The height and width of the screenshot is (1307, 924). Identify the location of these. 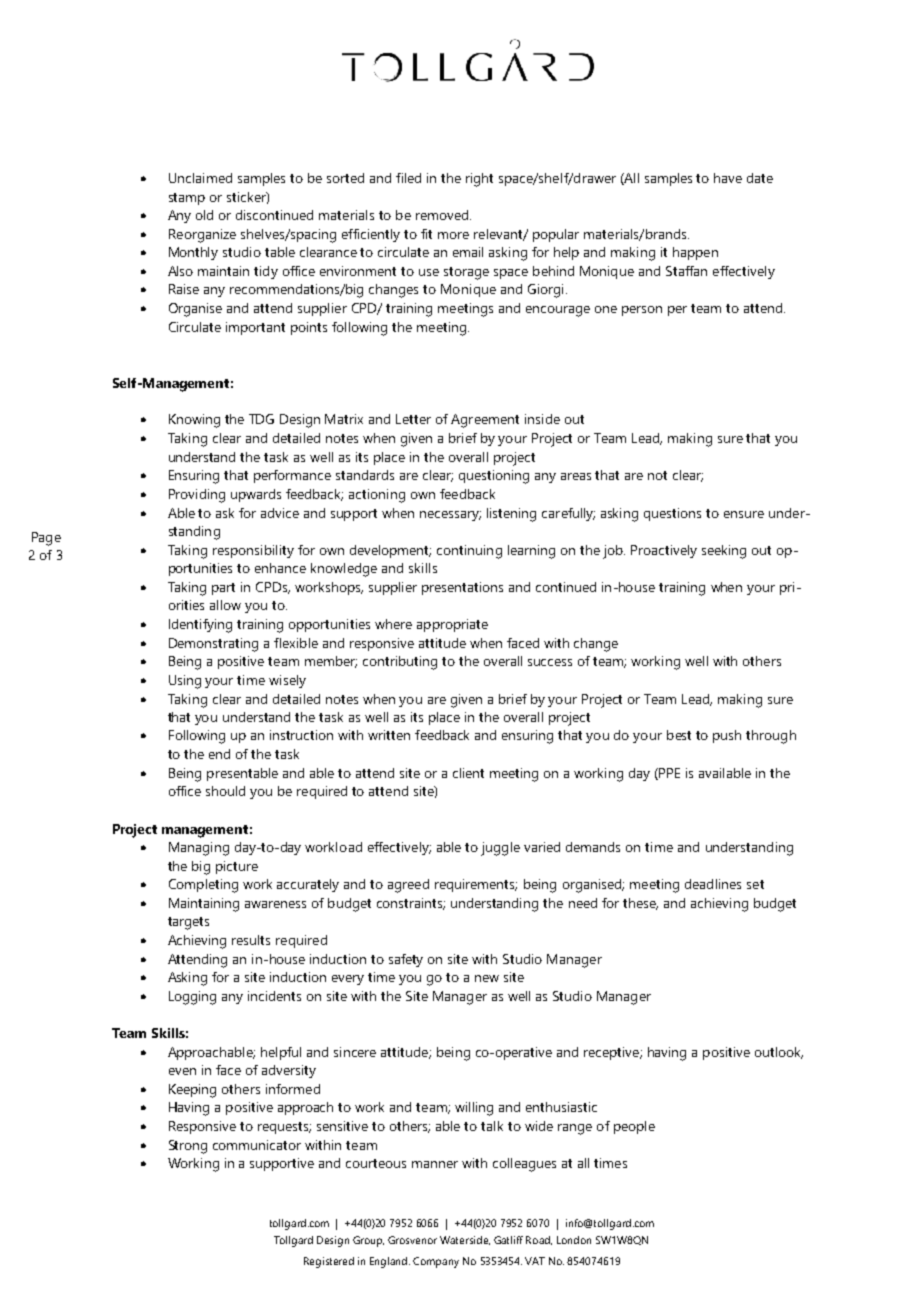
(640, 904).
